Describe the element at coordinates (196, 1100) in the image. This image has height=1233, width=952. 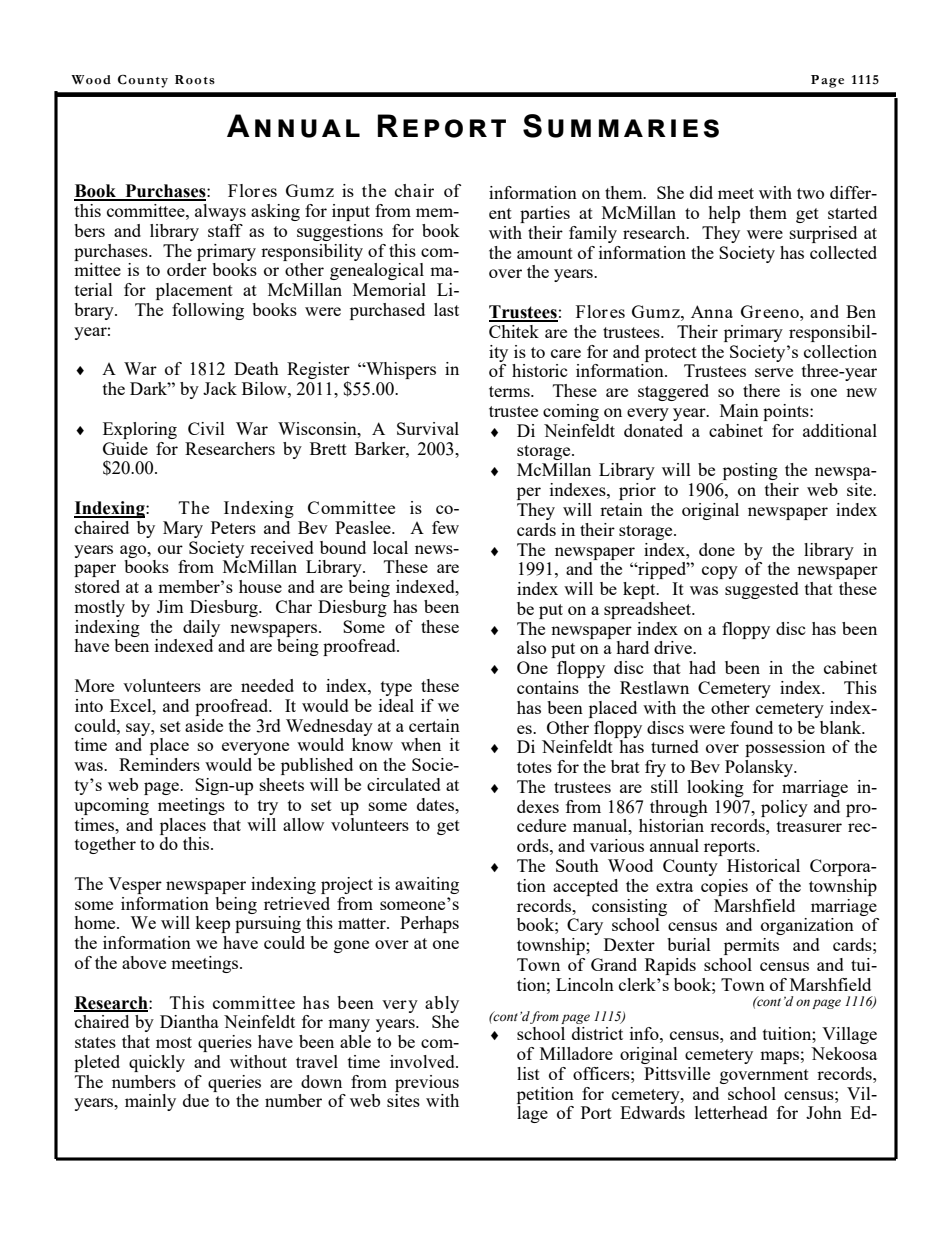
I see `due` at that location.
